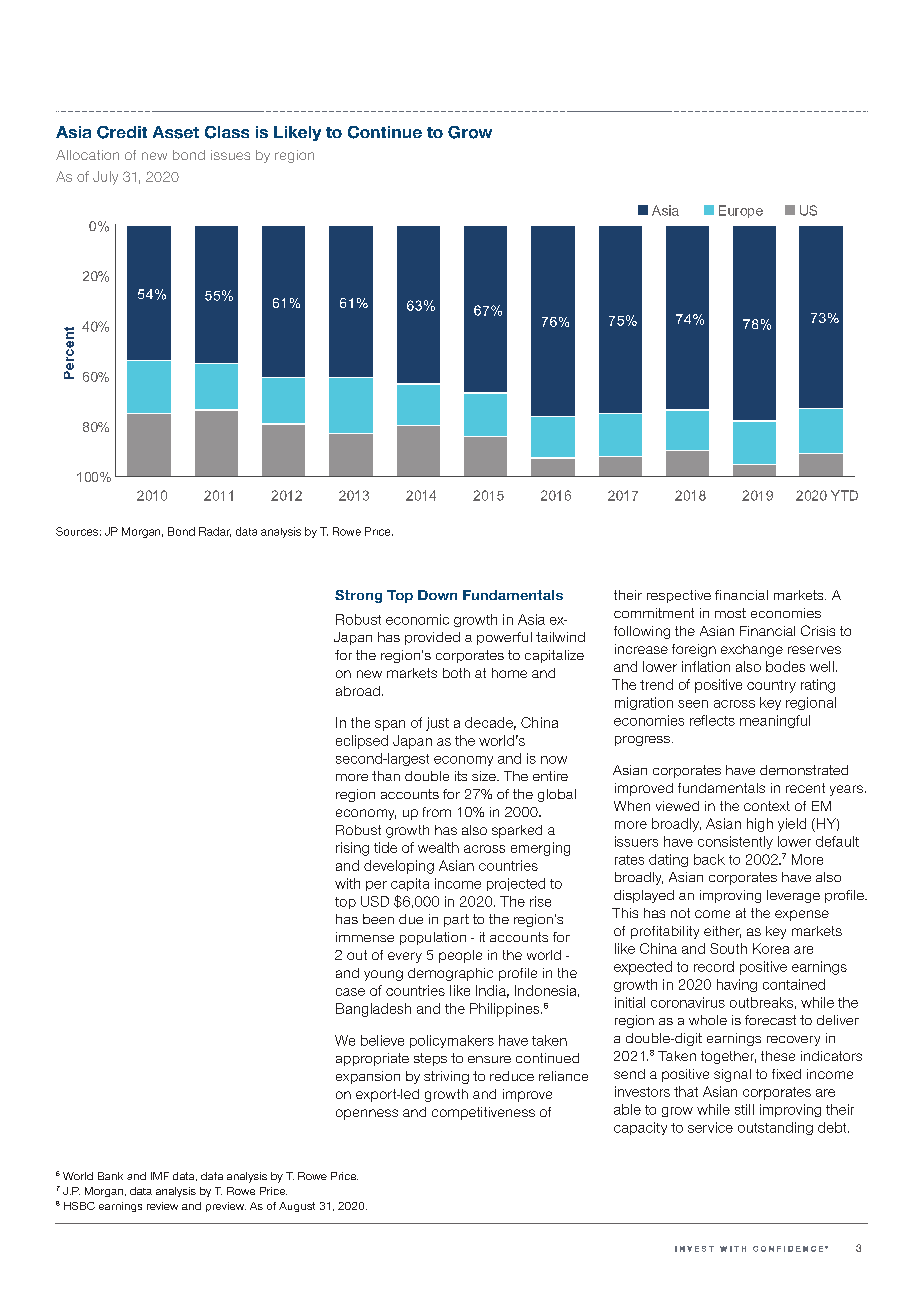 Image resolution: width=924 pixels, height=1308 pixels. I want to click on IMF, so click(160, 1176).
